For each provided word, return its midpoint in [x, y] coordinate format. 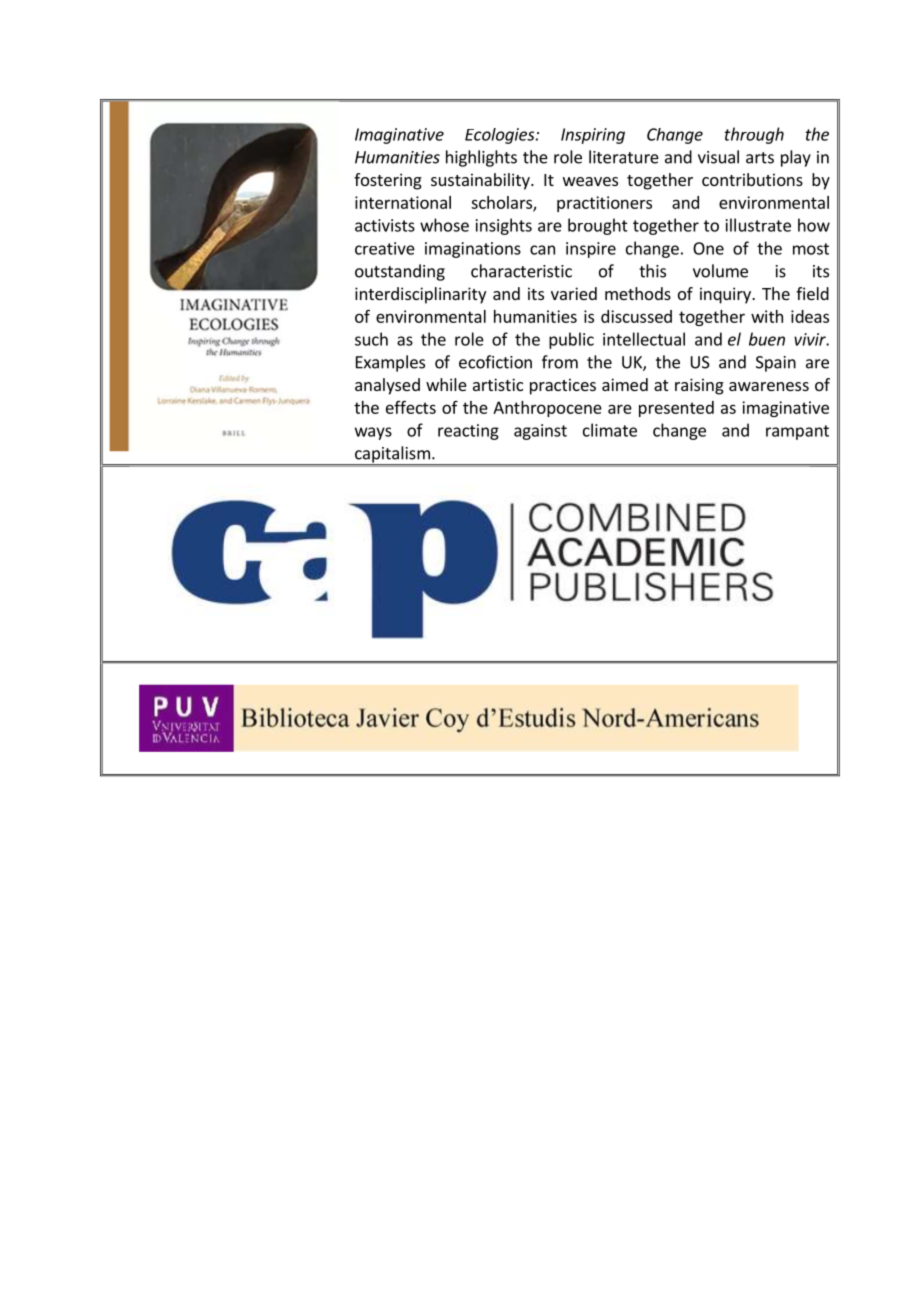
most [811, 249]
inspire [591, 250]
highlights [481, 158]
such [371, 339]
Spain [776, 364]
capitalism [392, 455]
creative [385, 248]
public [571, 340]
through [754, 135]
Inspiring [593, 136]
